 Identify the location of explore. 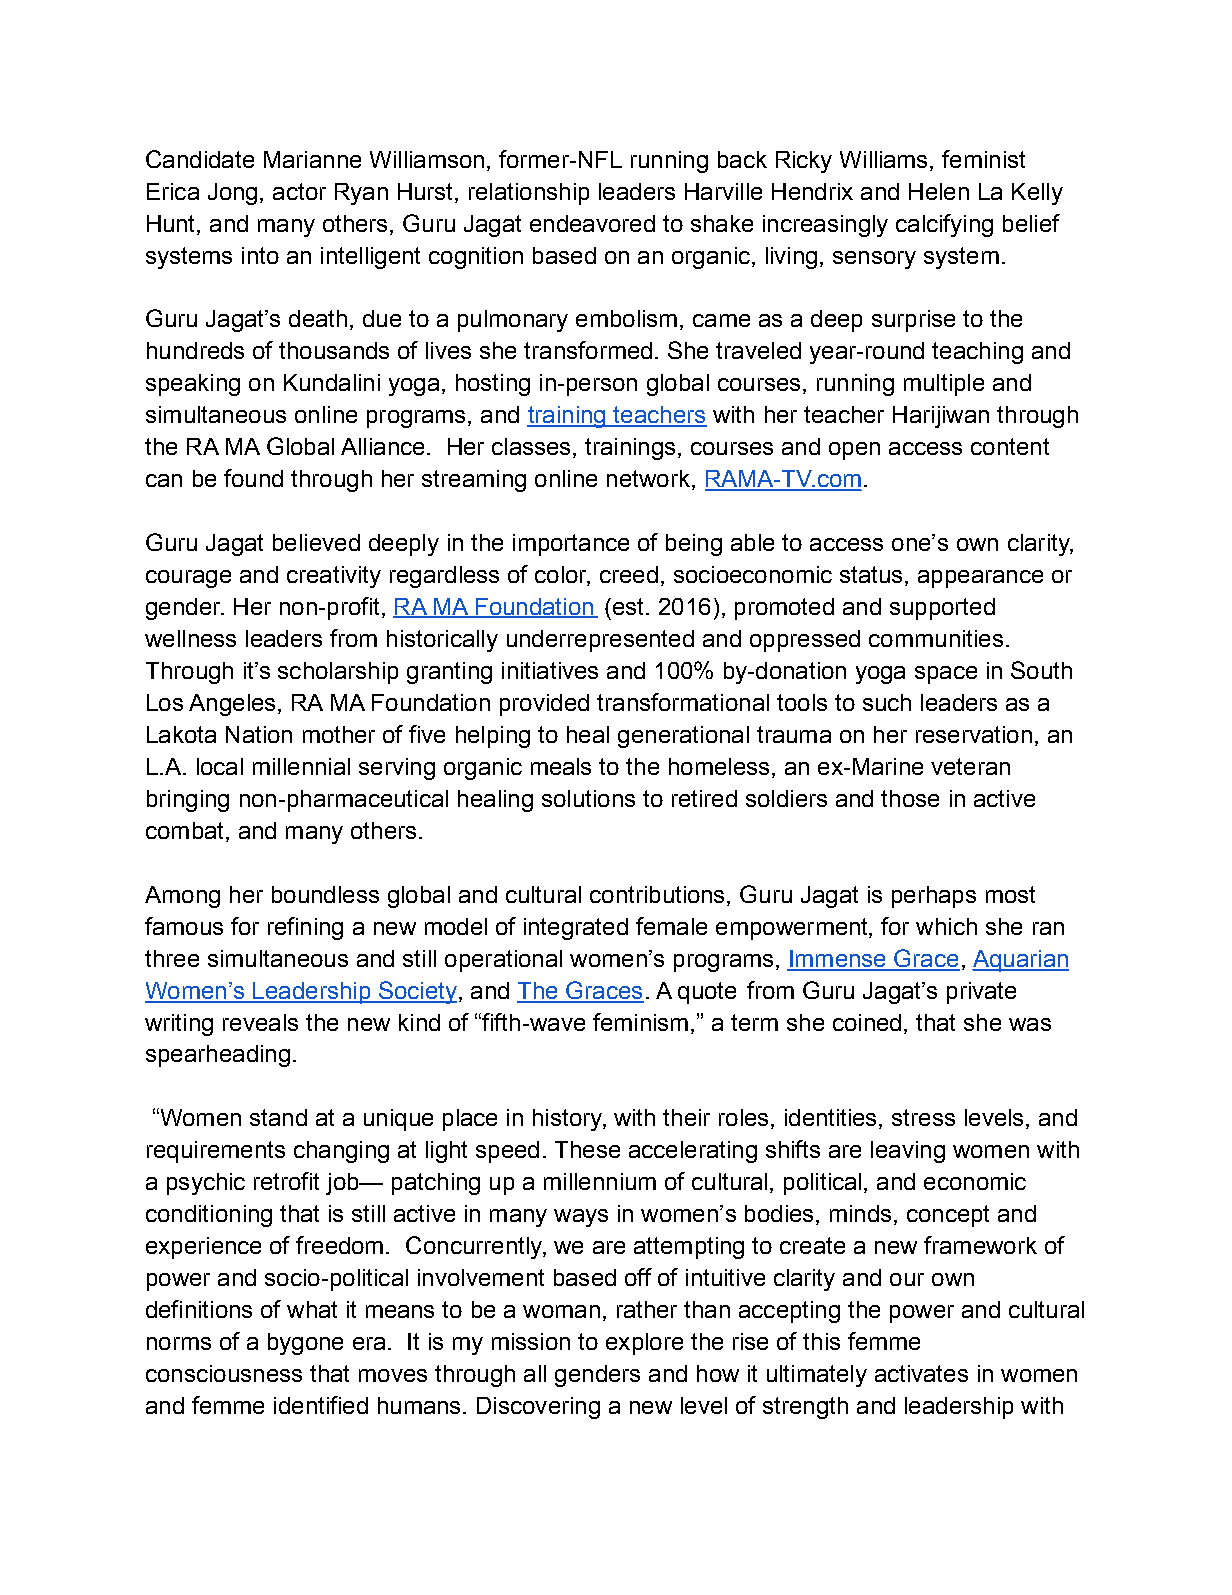
(644, 1344).
